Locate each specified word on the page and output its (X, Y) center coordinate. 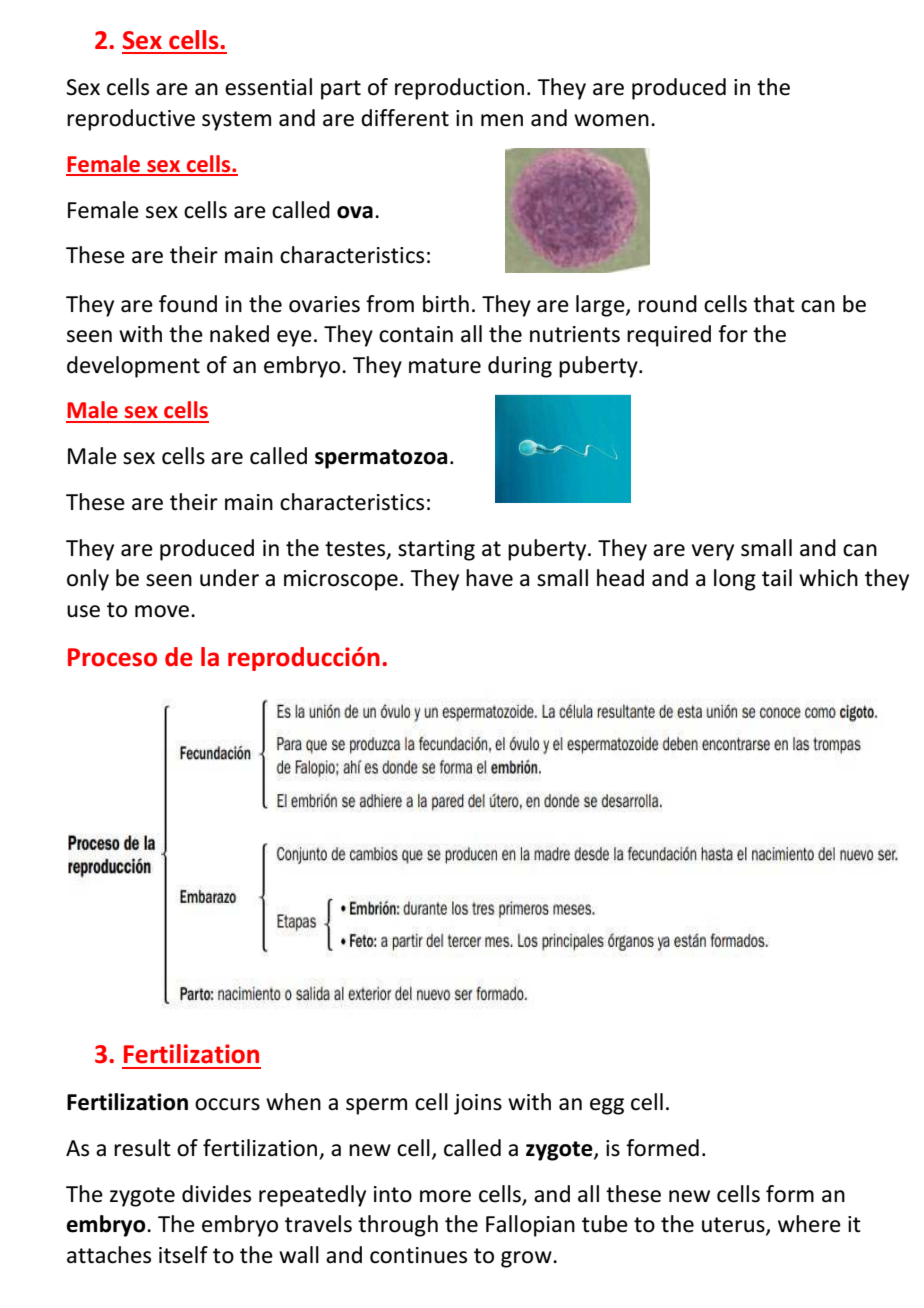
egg (607, 1106)
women (611, 120)
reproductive (131, 120)
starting (436, 550)
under (229, 578)
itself (183, 1255)
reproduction (459, 89)
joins (478, 1104)
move (163, 611)
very (712, 552)
